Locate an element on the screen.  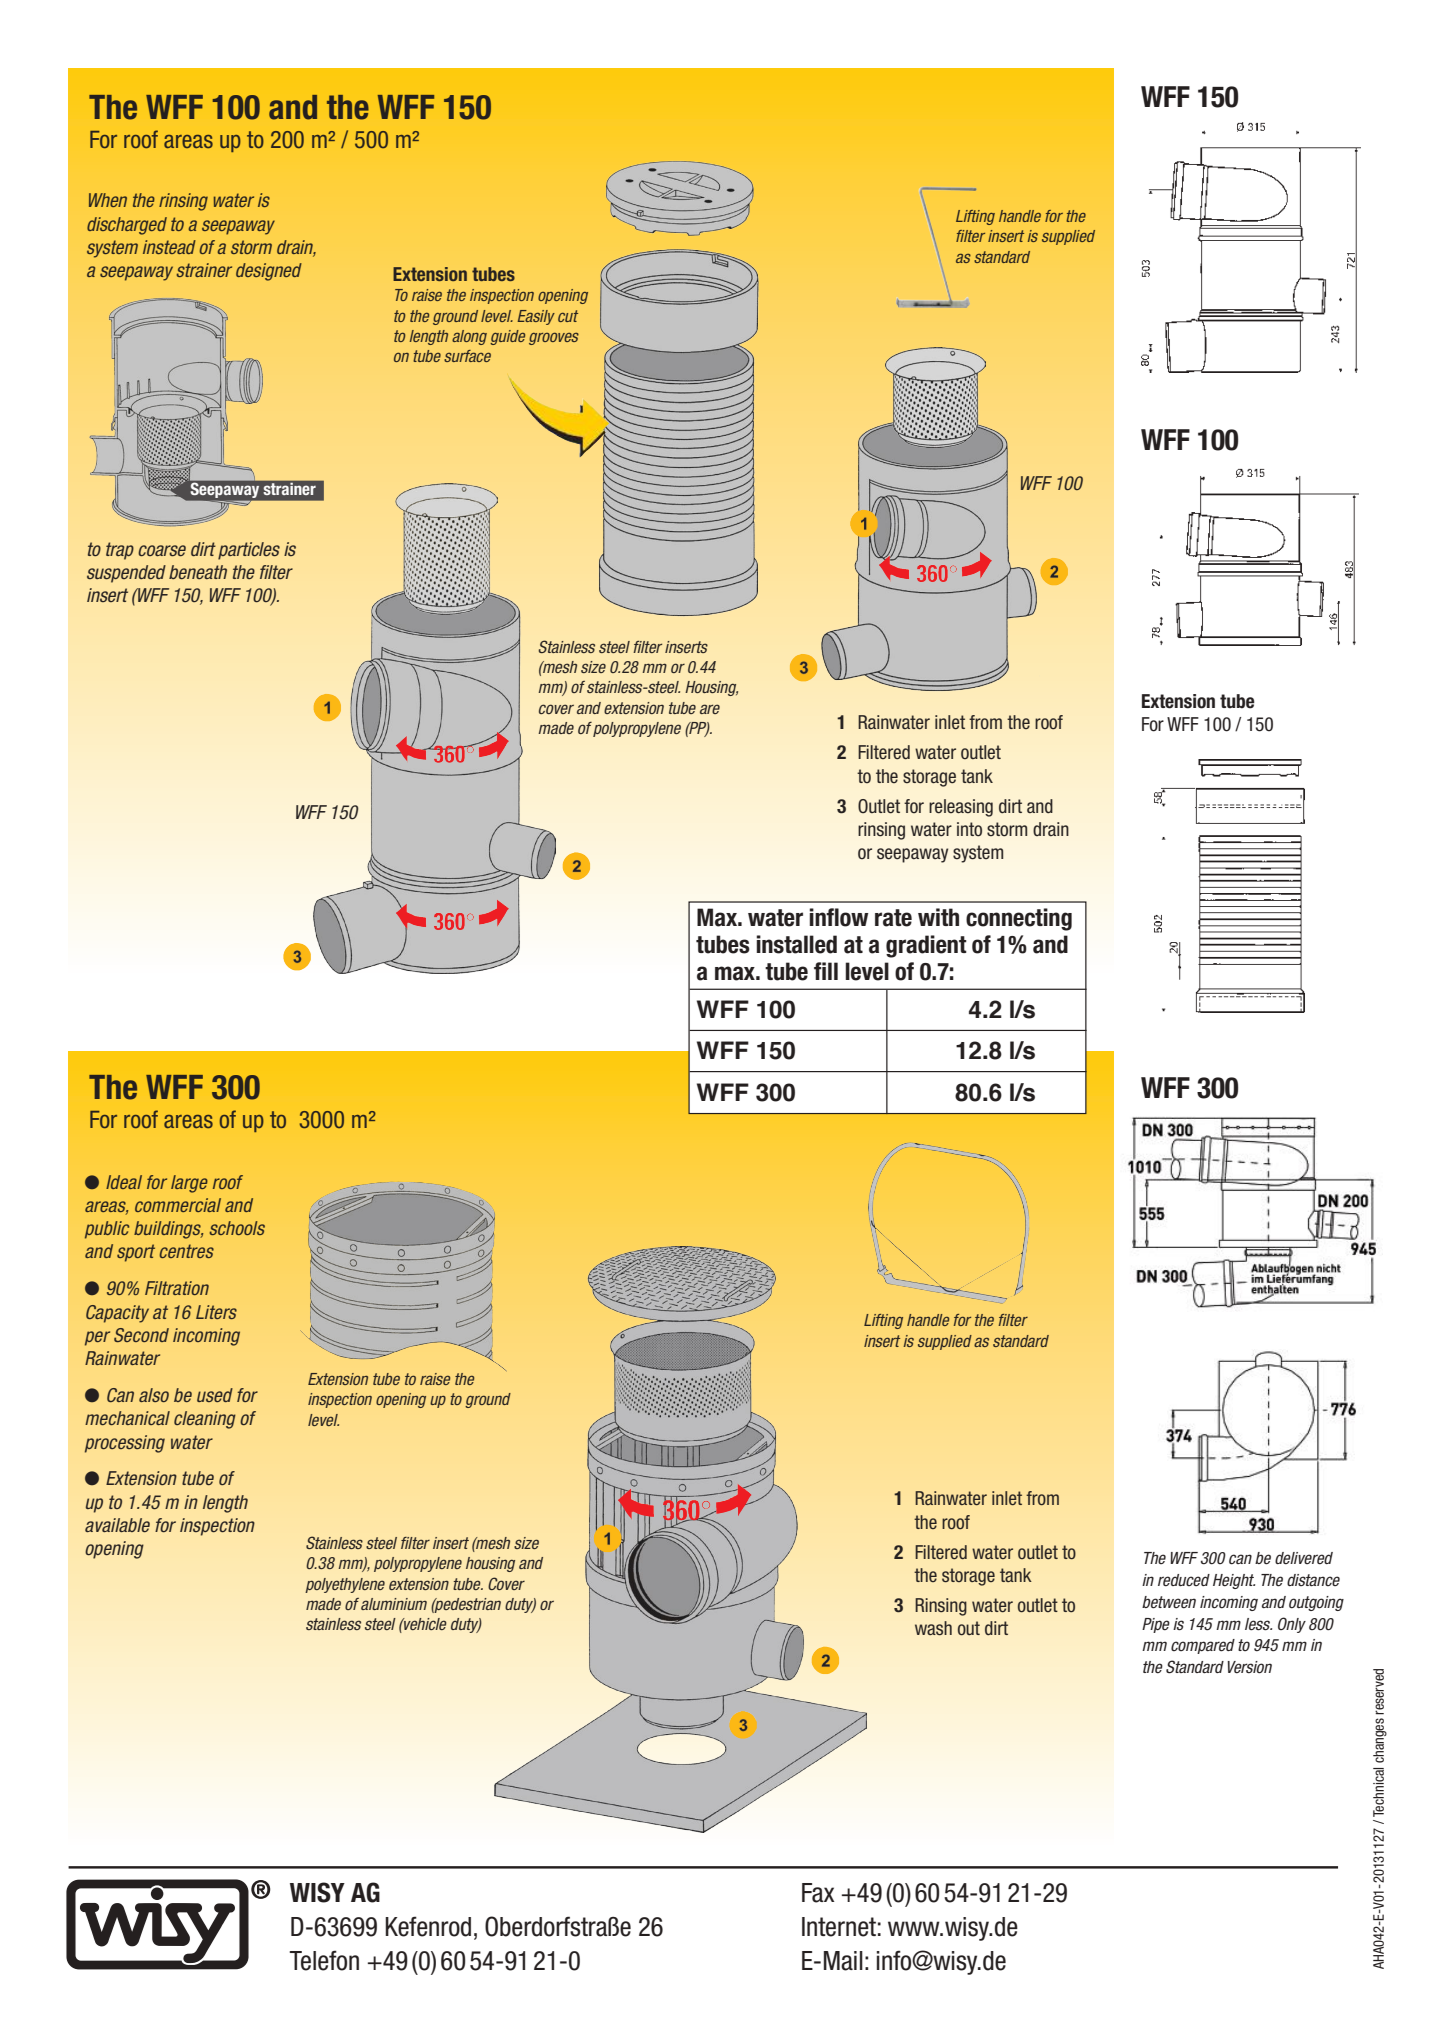
designed is located at coordinates (269, 272).
